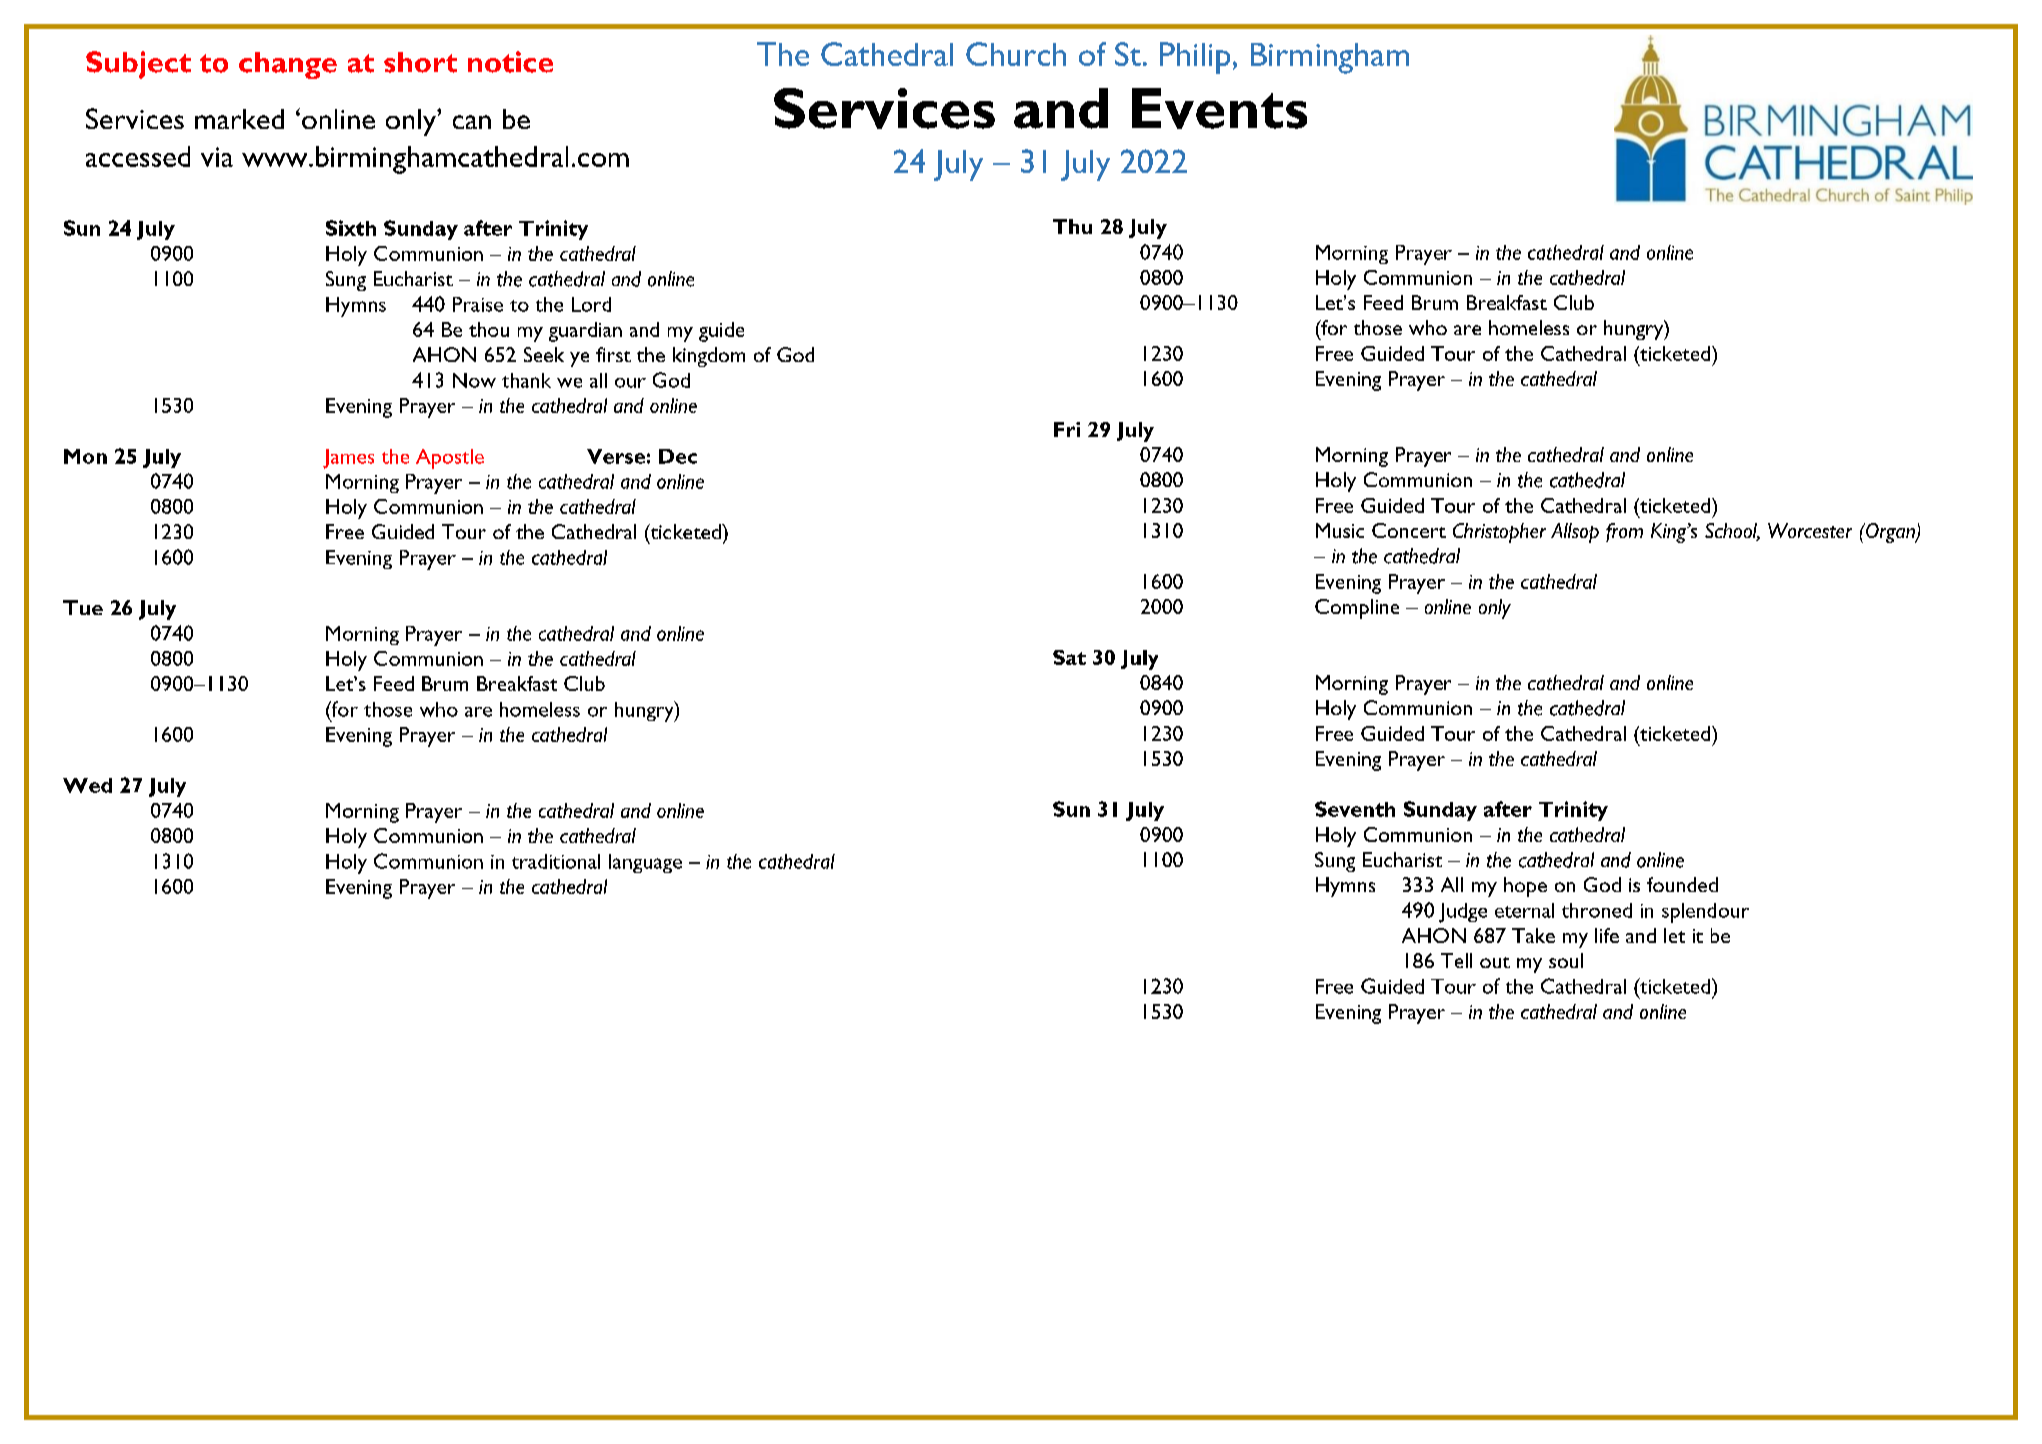 The width and height of the screenshot is (2042, 1444). What do you see at coordinates (474, 380) in the screenshot?
I see `Now` at bounding box center [474, 380].
